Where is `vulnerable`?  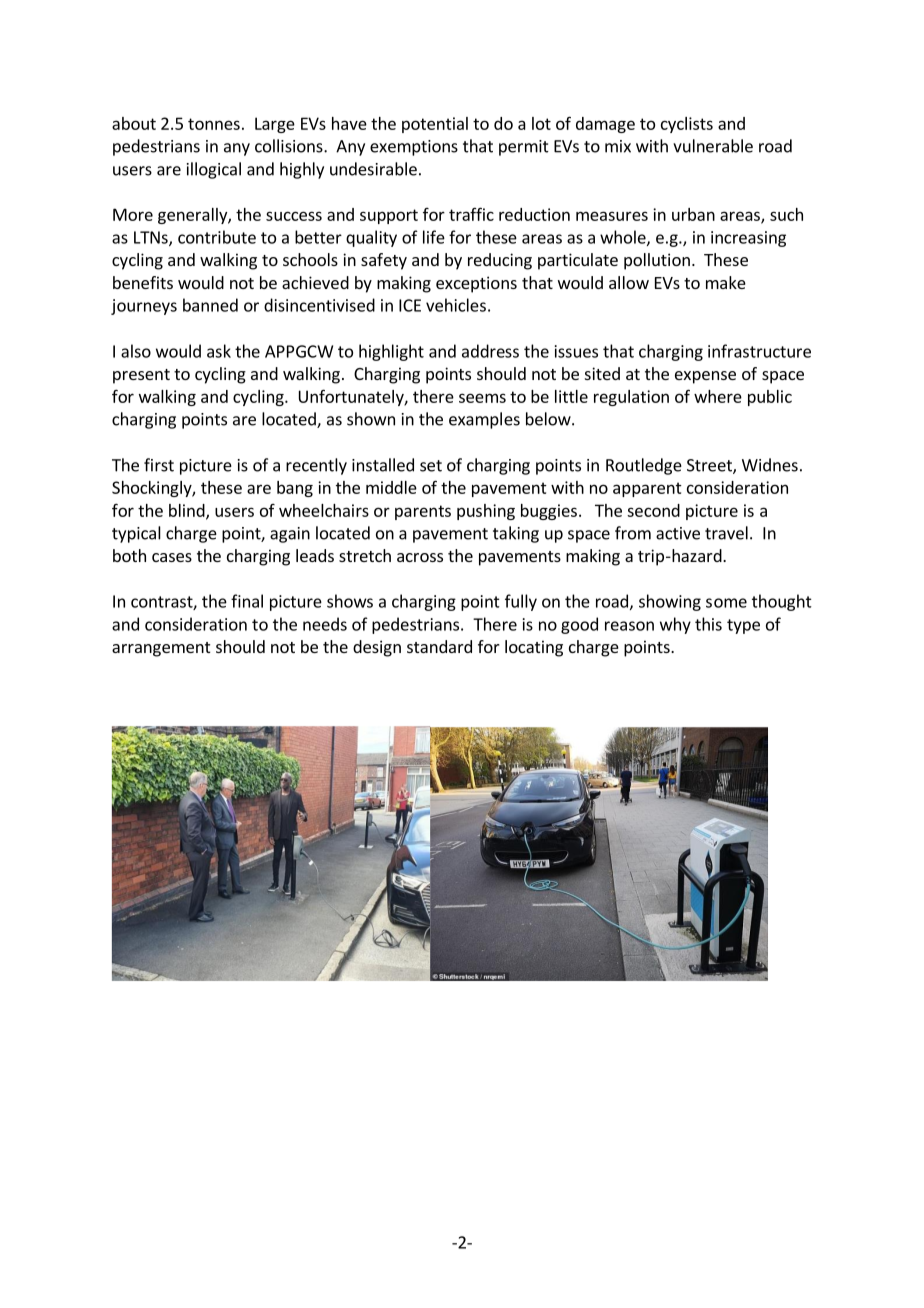 vulnerable is located at coordinates (713, 146).
